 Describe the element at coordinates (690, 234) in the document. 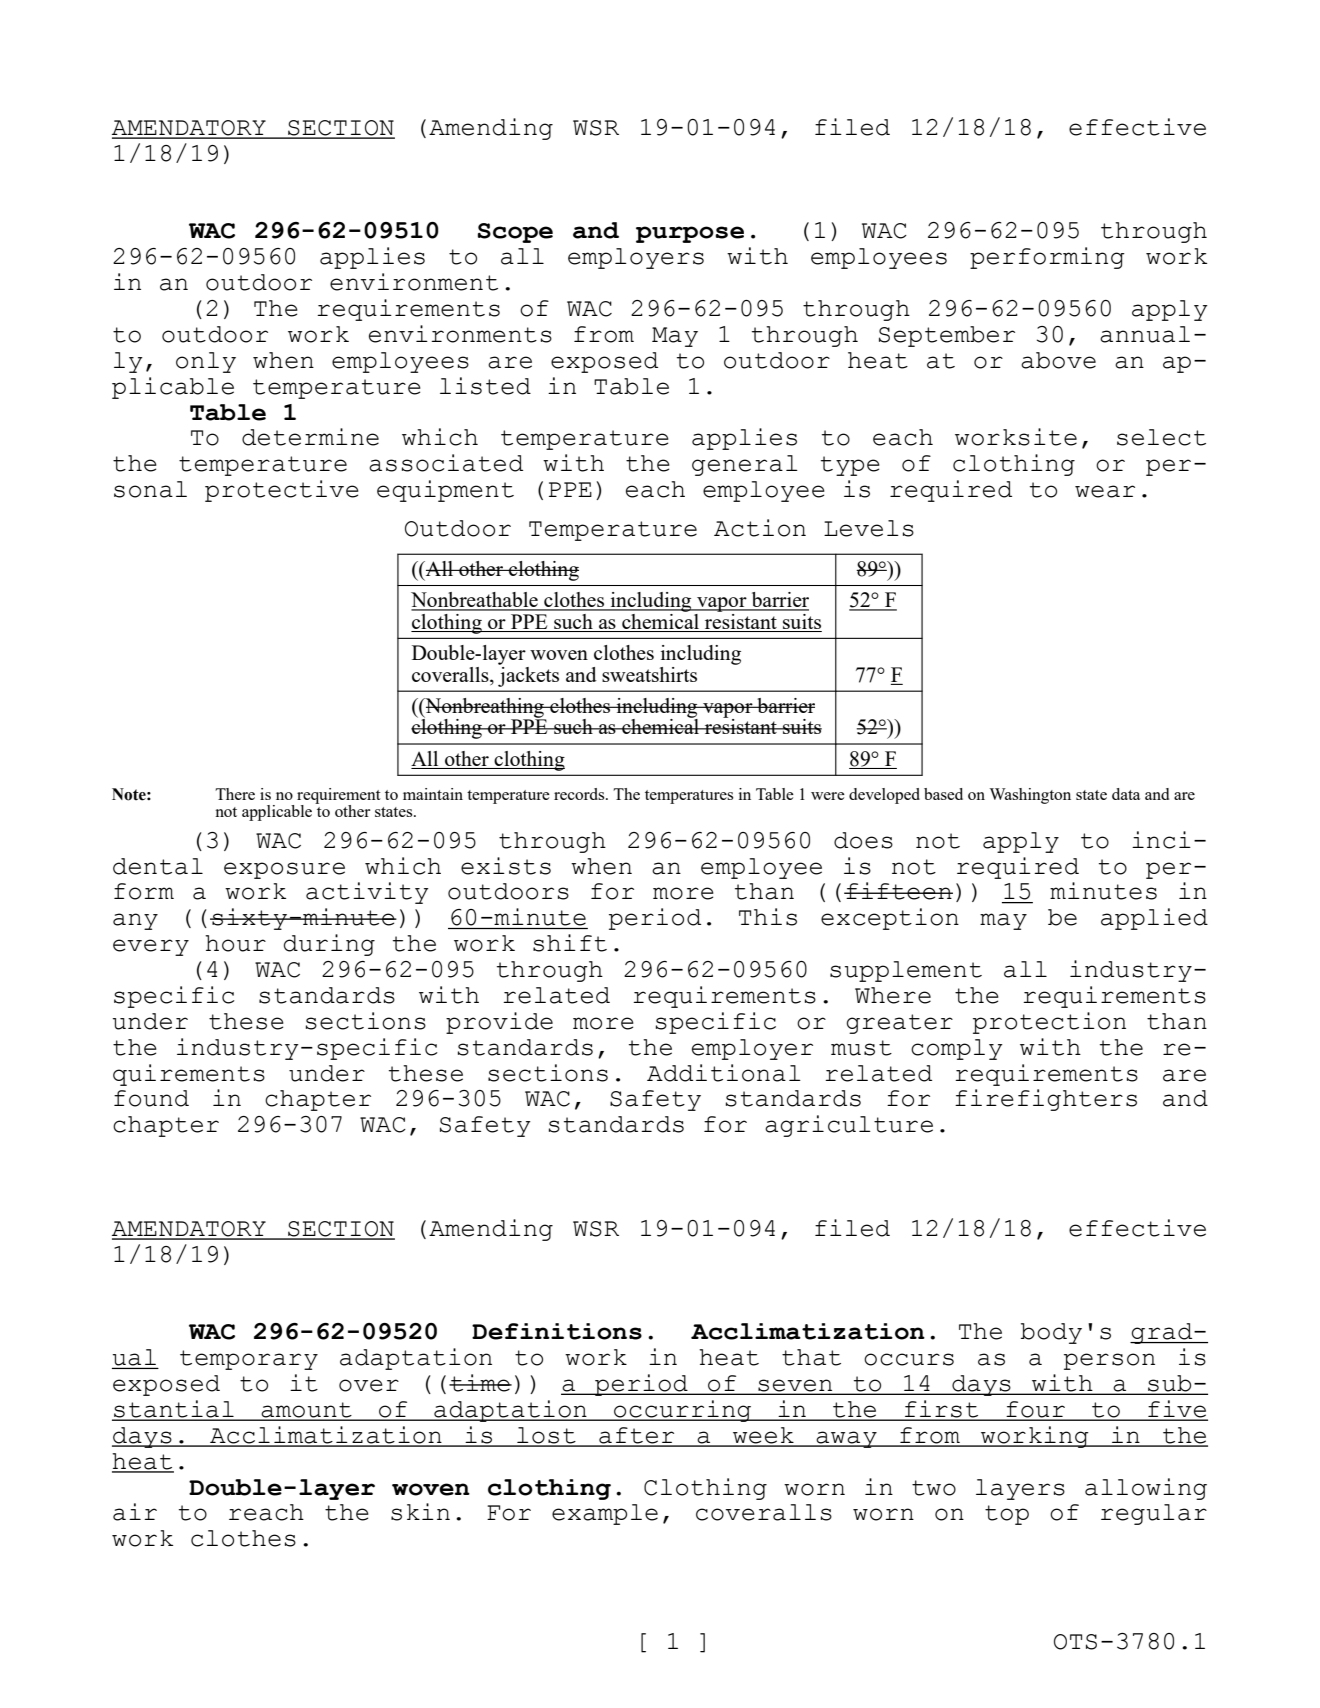

I see `purpose` at that location.
